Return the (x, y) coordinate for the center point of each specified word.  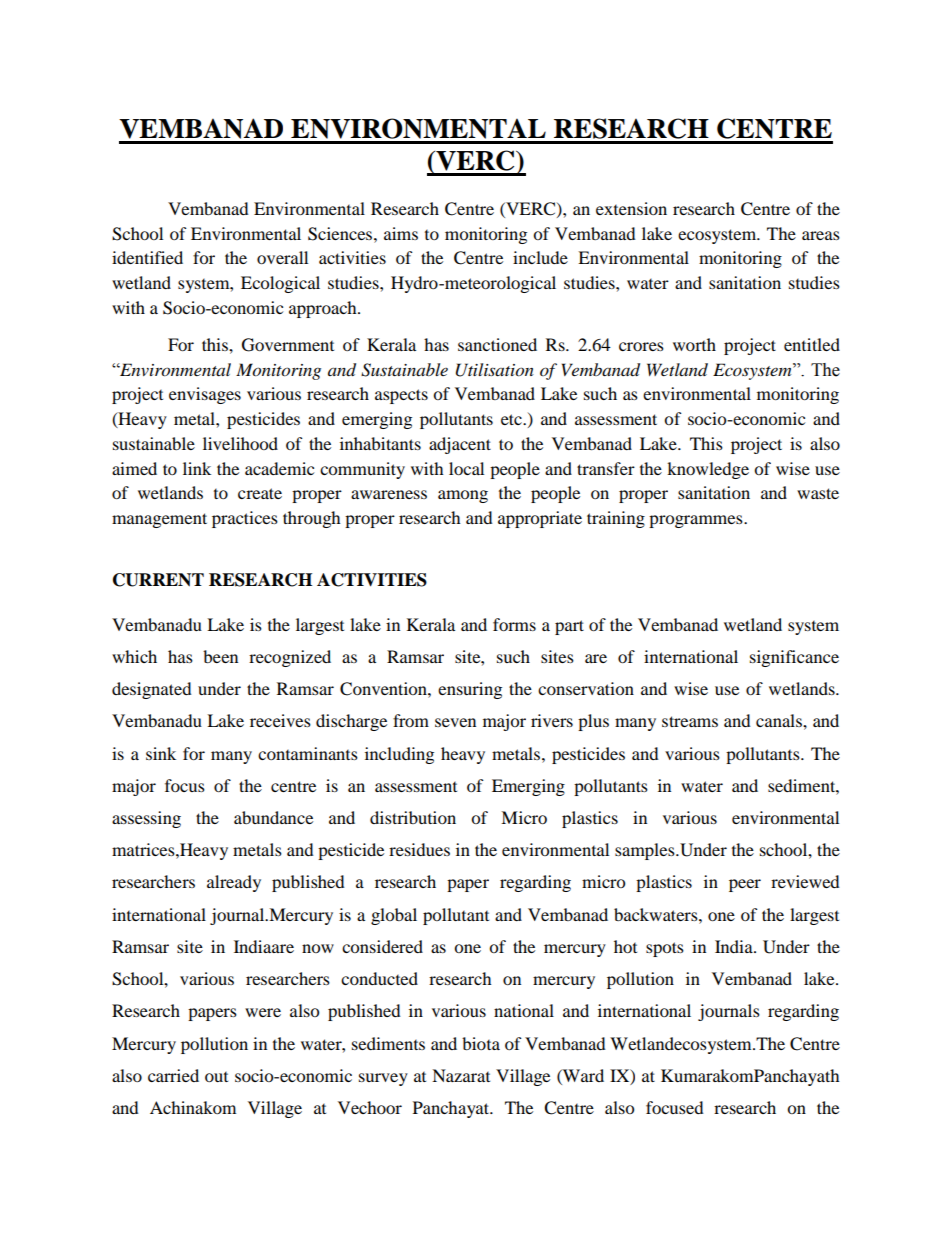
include (540, 257)
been (220, 656)
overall (282, 257)
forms (514, 624)
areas (821, 235)
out (216, 1077)
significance (794, 658)
